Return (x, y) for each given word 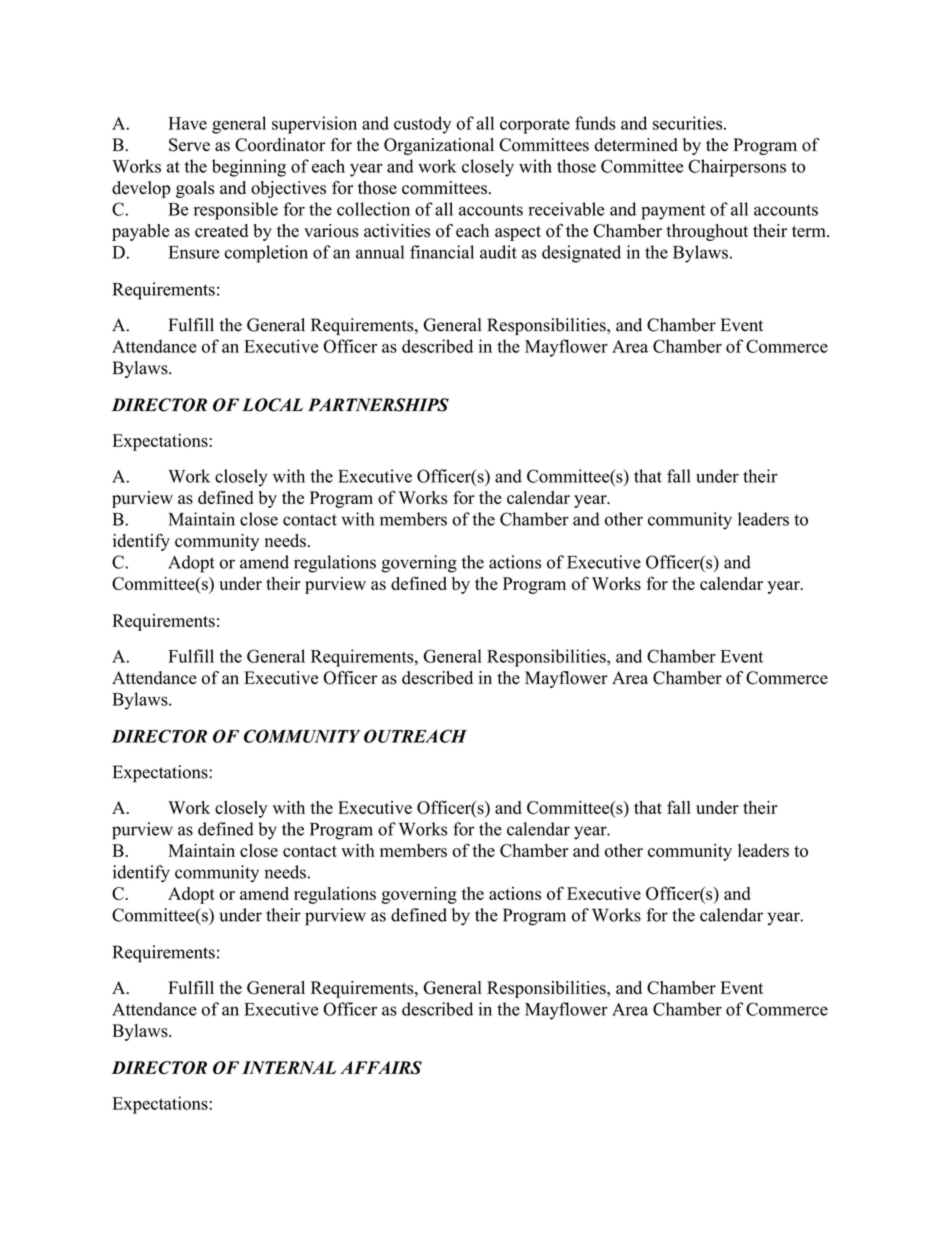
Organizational (439, 146)
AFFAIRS (381, 1068)
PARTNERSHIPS (378, 405)
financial (442, 252)
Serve (189, 145)
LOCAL (272, 405)
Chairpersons (737, 168)
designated (581, 254)
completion (266, 254)
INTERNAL (289, 1067)
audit (498, 252)
